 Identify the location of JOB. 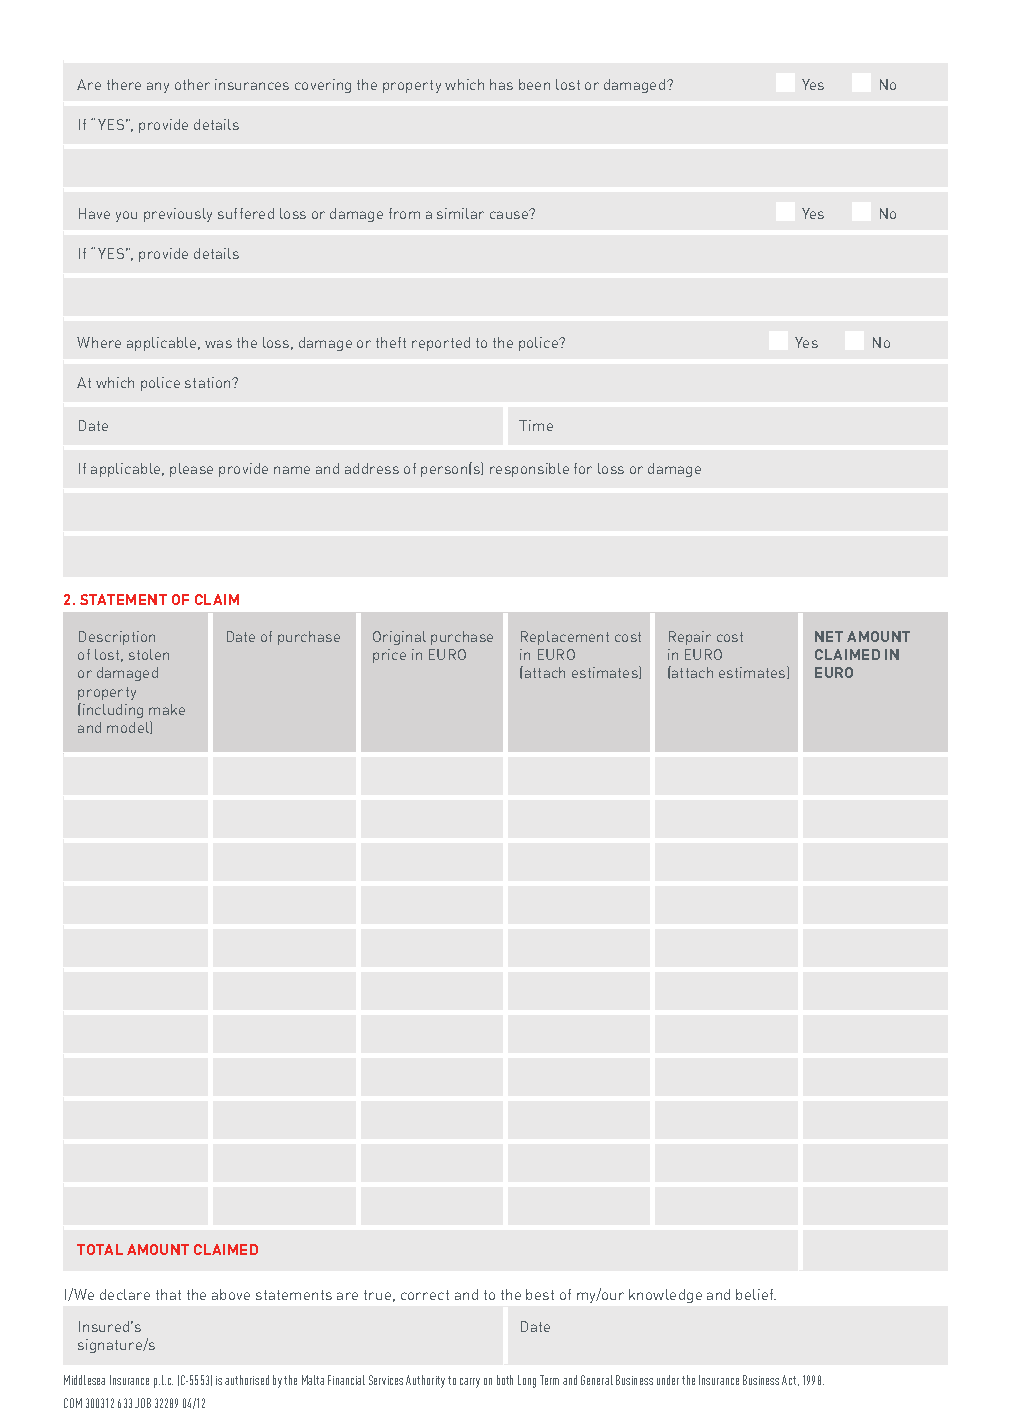
(143, 1403).
